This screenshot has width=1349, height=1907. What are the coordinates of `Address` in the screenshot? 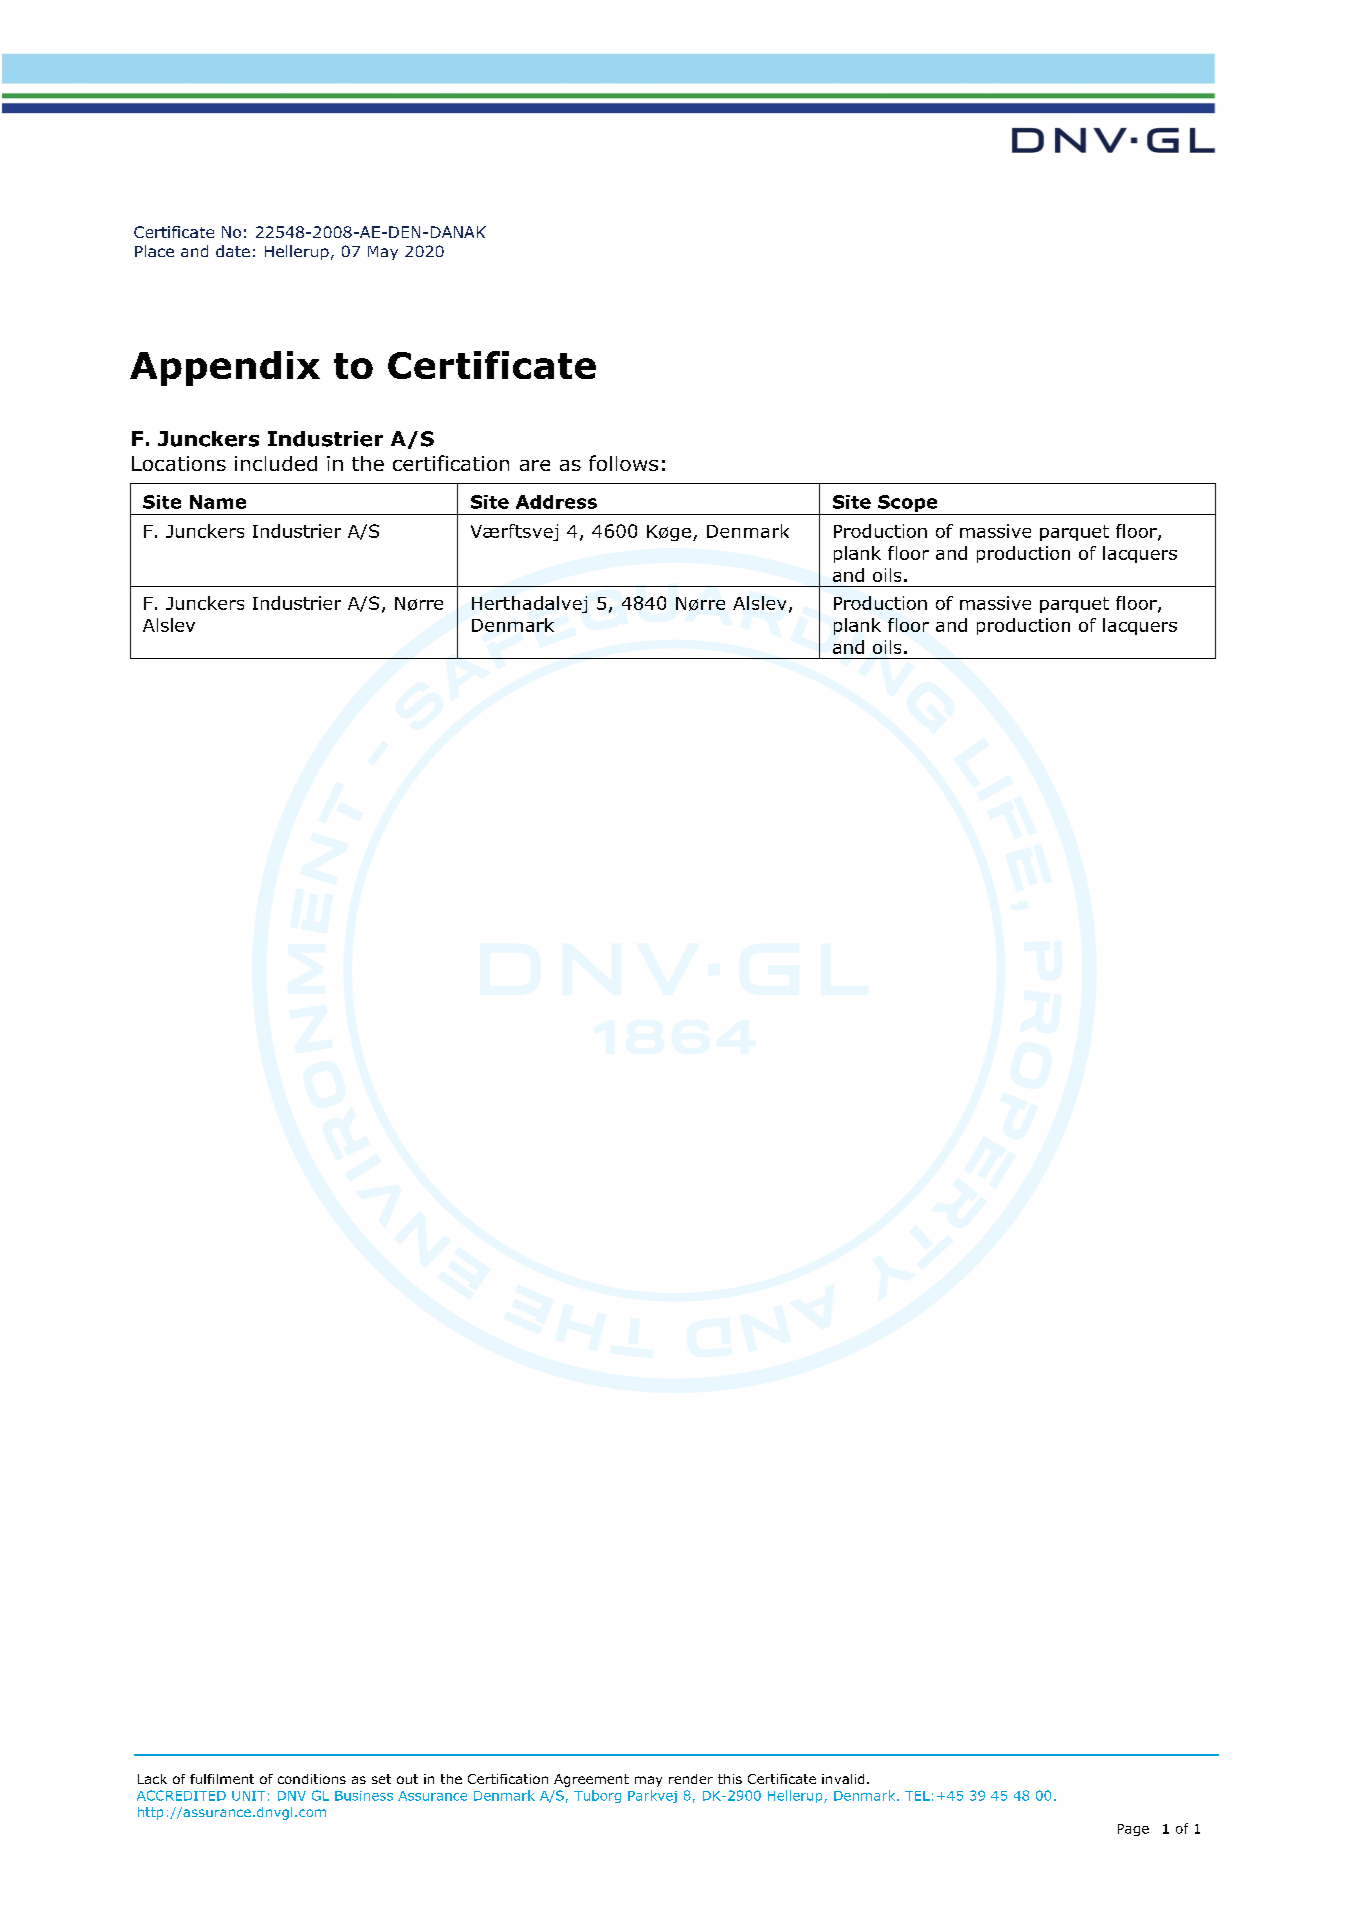 It's located at (556, 502).
